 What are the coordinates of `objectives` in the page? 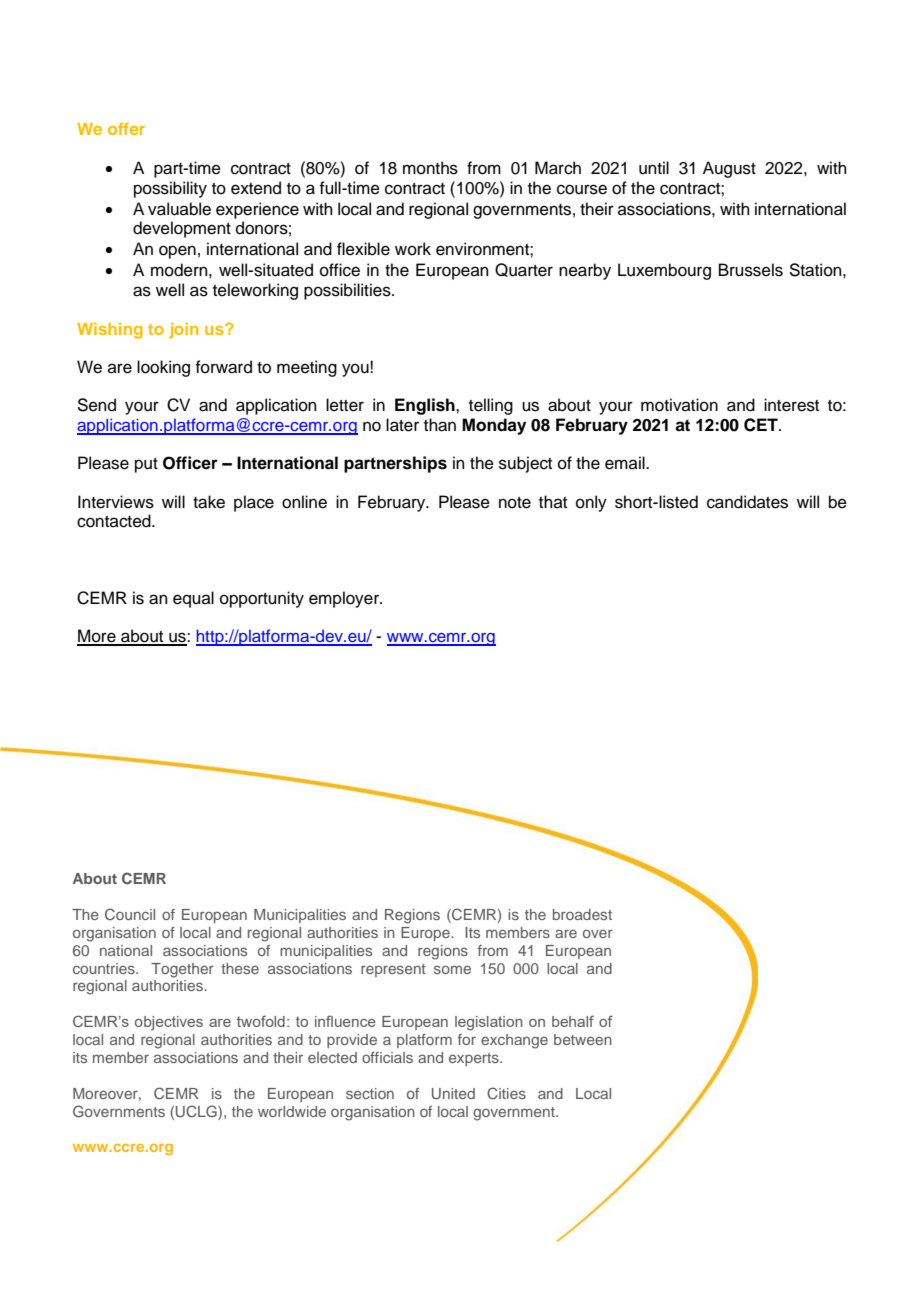 It's located at (169, 1023).
